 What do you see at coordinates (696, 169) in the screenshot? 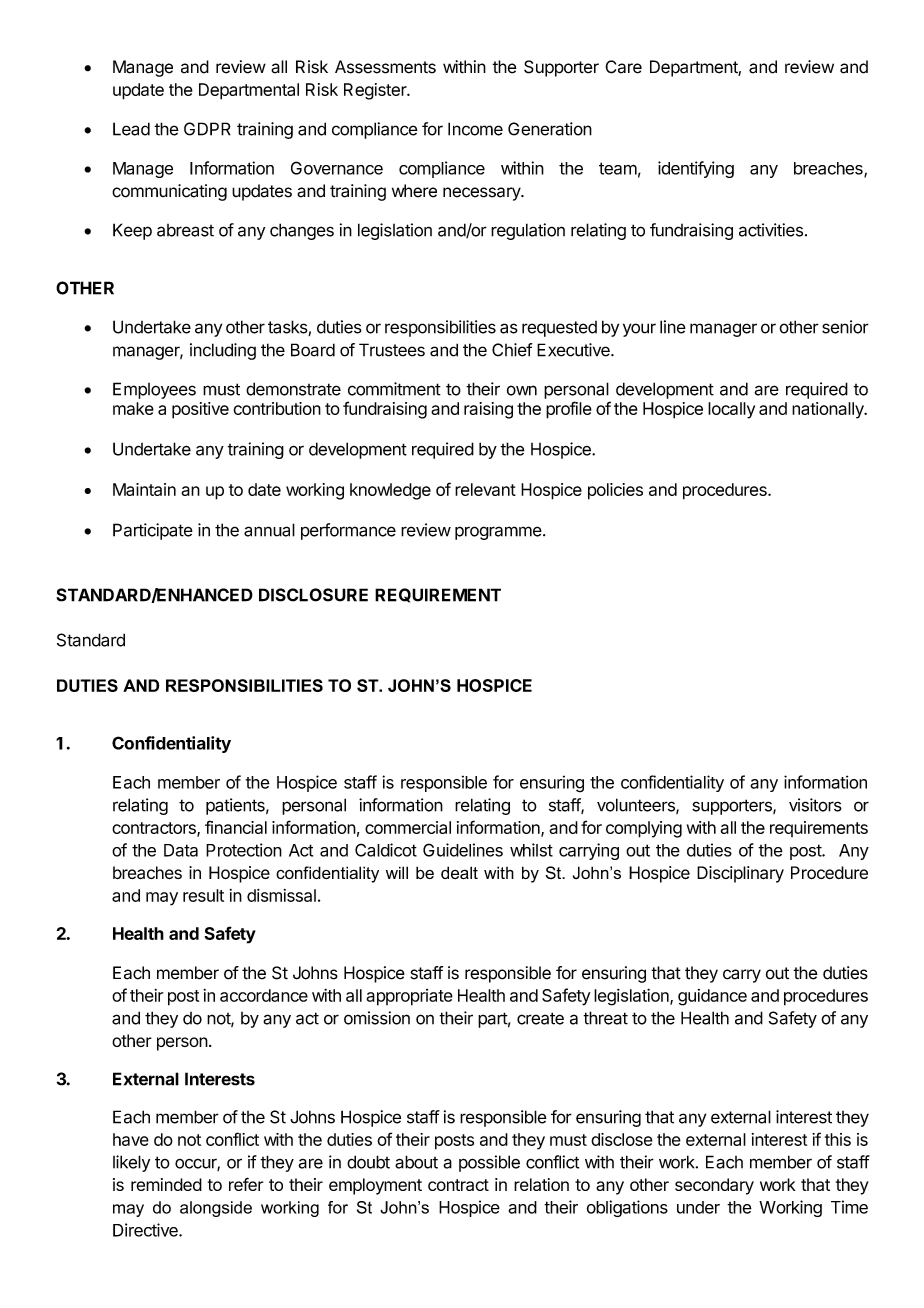
I see `identifying` at bounding box center [696, 169].
